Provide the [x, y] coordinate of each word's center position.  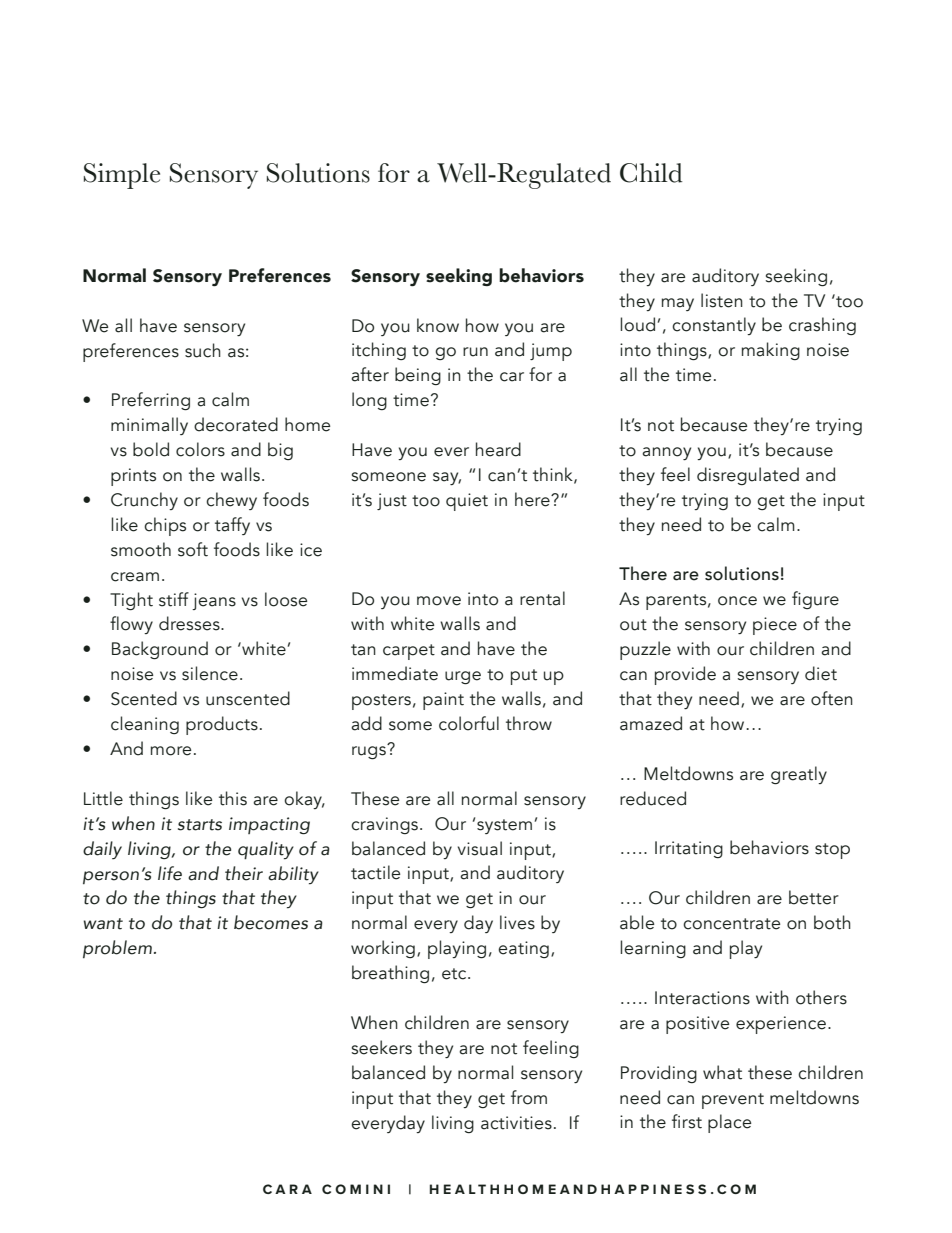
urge [463, 678]
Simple [122, 176]
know [438, 325]
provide [685, 675]
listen [722, 300]
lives [517, 922]
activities [516, 1123]
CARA [287, 1189]
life [170, 873]
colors [200, 449]
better [814, 897]
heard [498, 449]
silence [210, 673]
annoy [666, 453]
